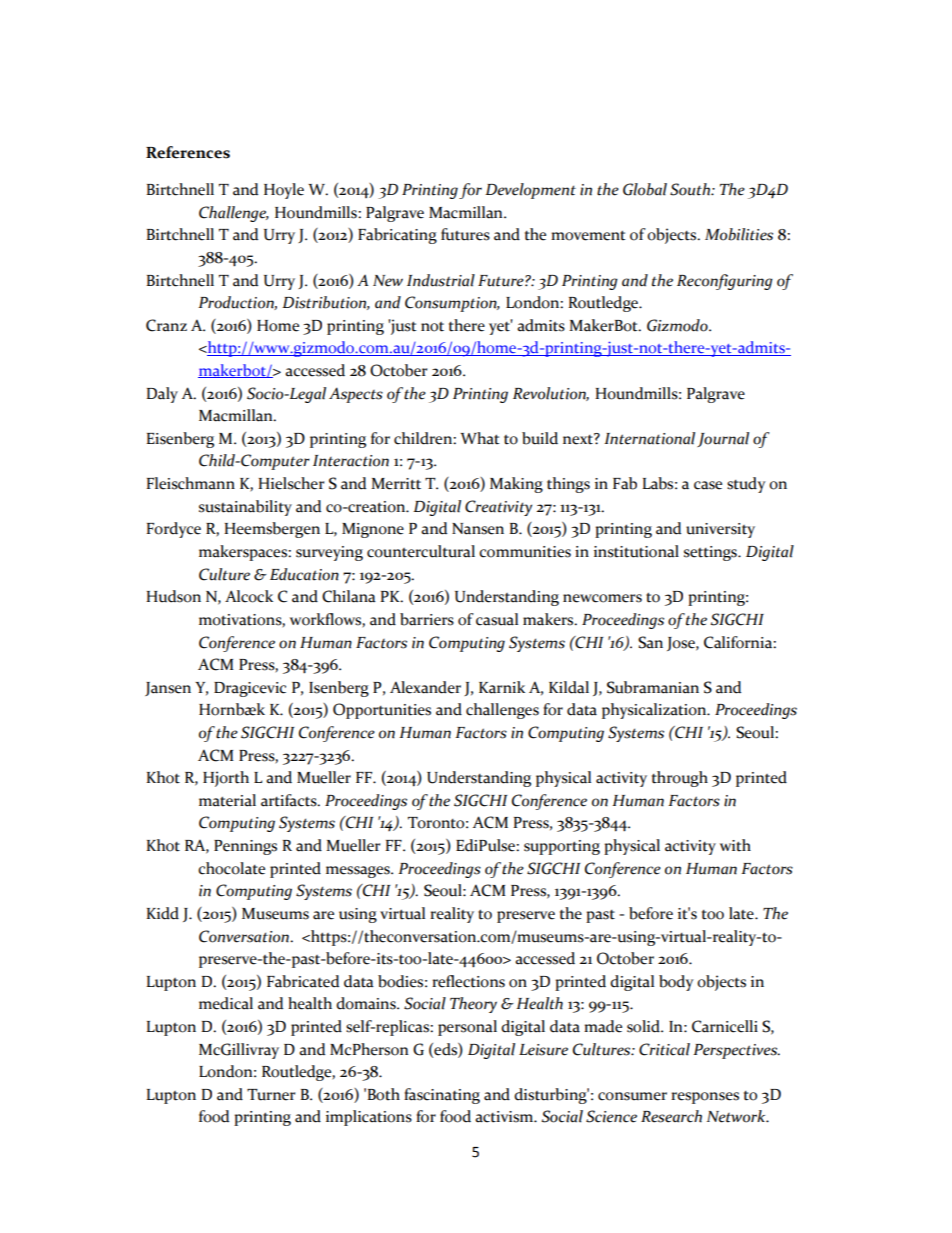 The image size is (952, 1233). Describe the element at coordinates (173, 596) in the screenshot. I see `Hudson` at that location.
